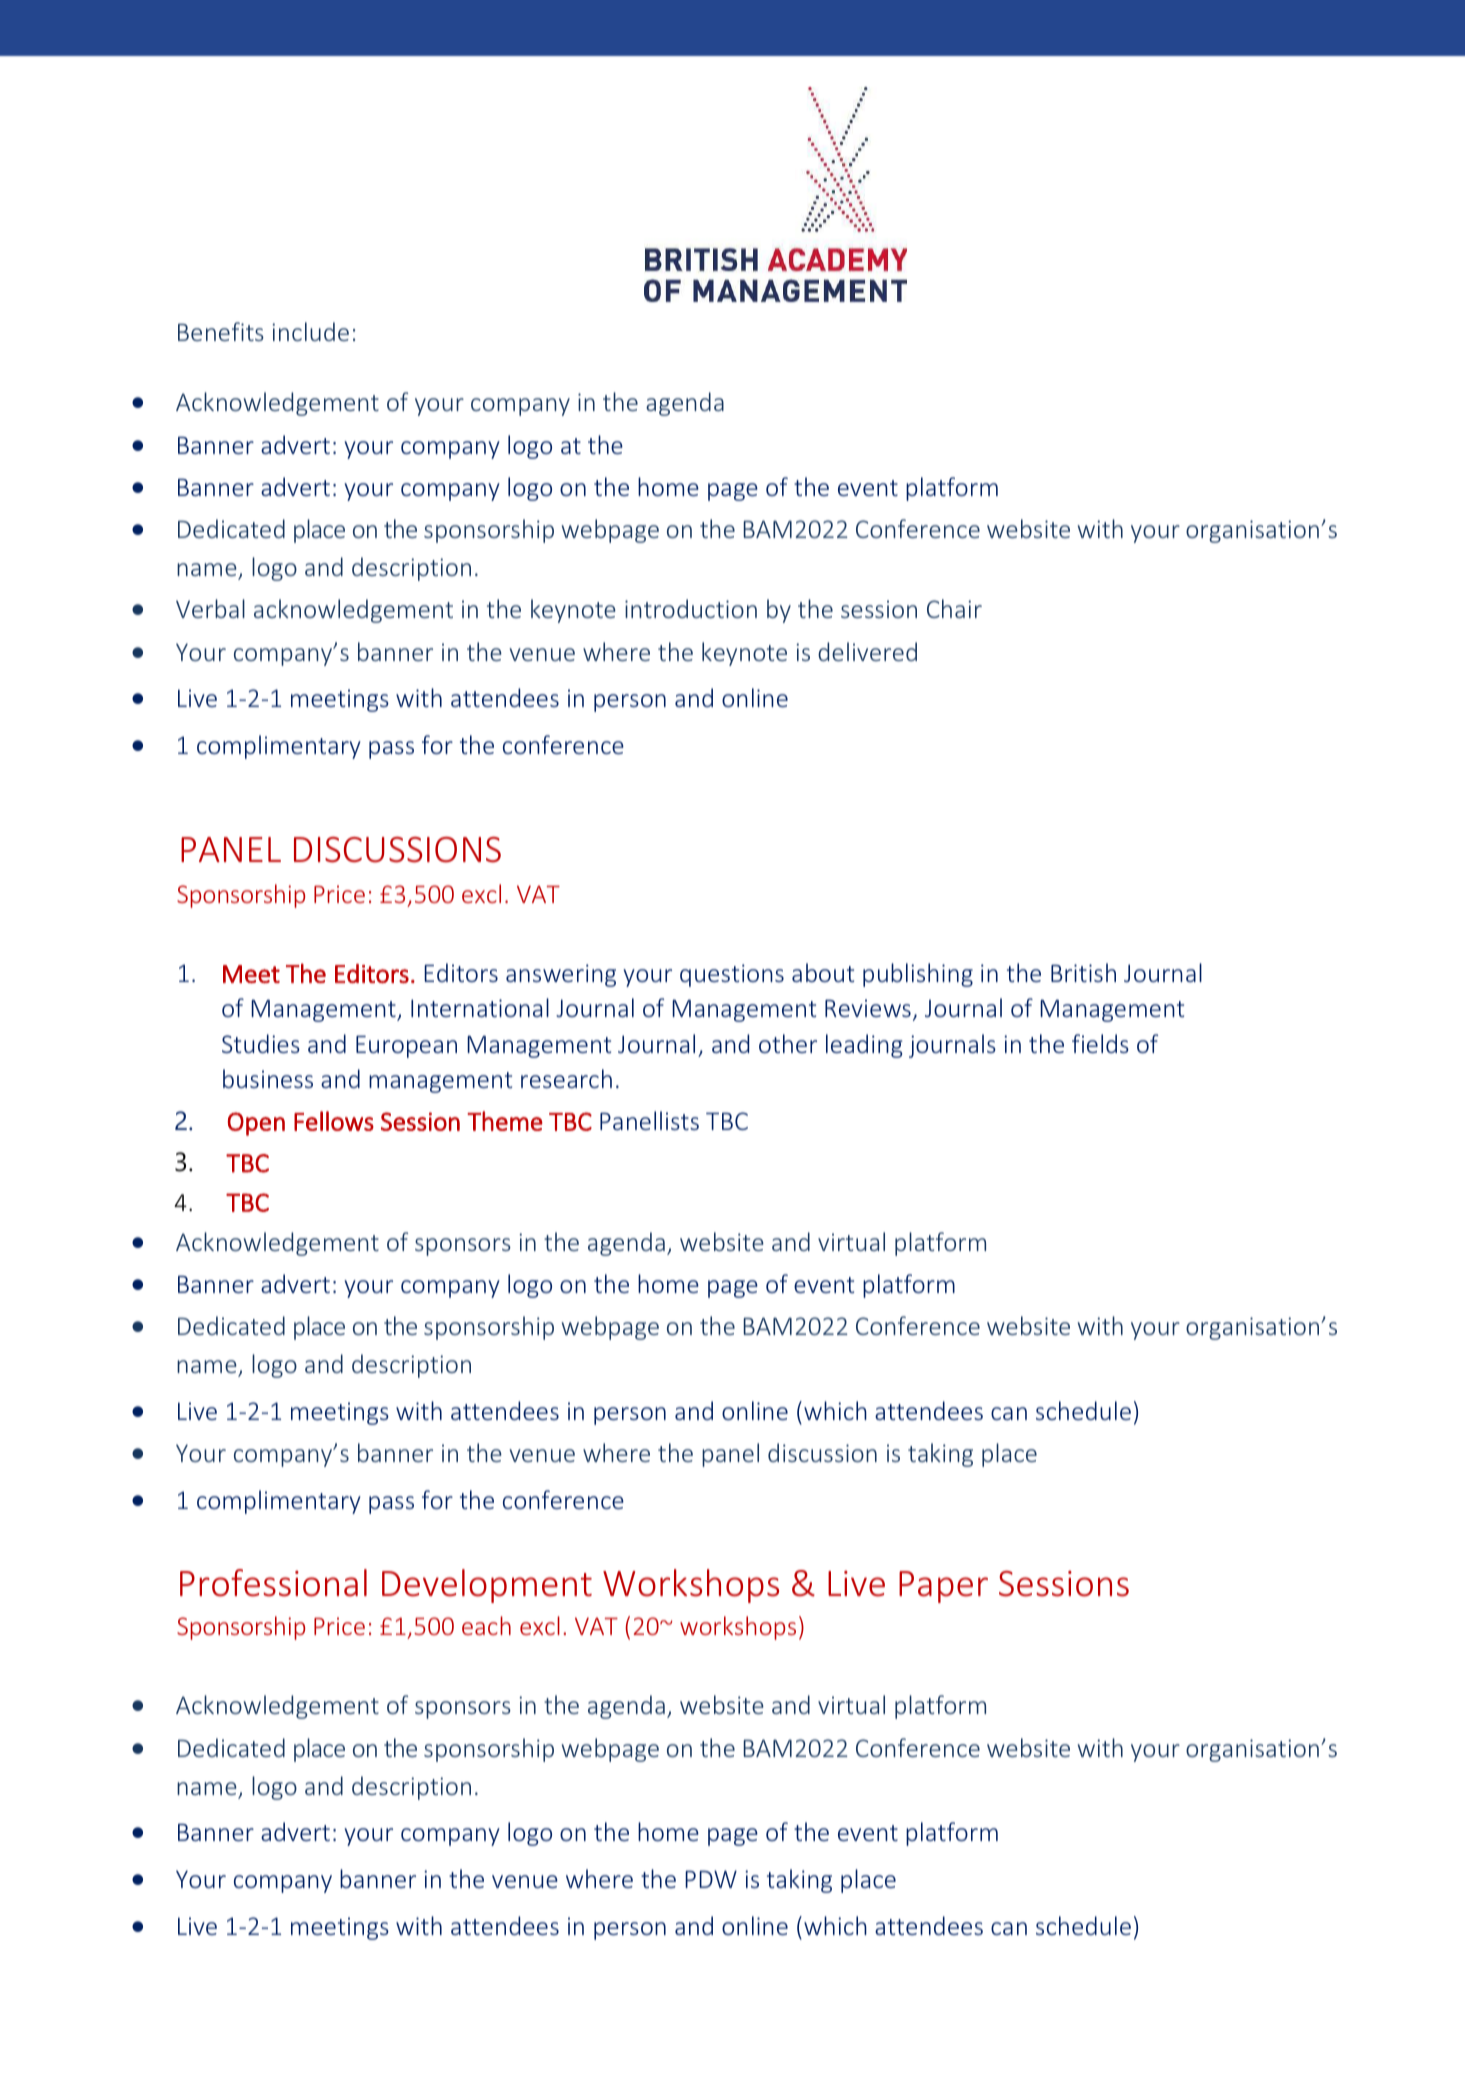 The width and height of the page is (1472, 2081). Describe the element at coordinates (273, 1583) in the page. I see `Professional` at that location.
